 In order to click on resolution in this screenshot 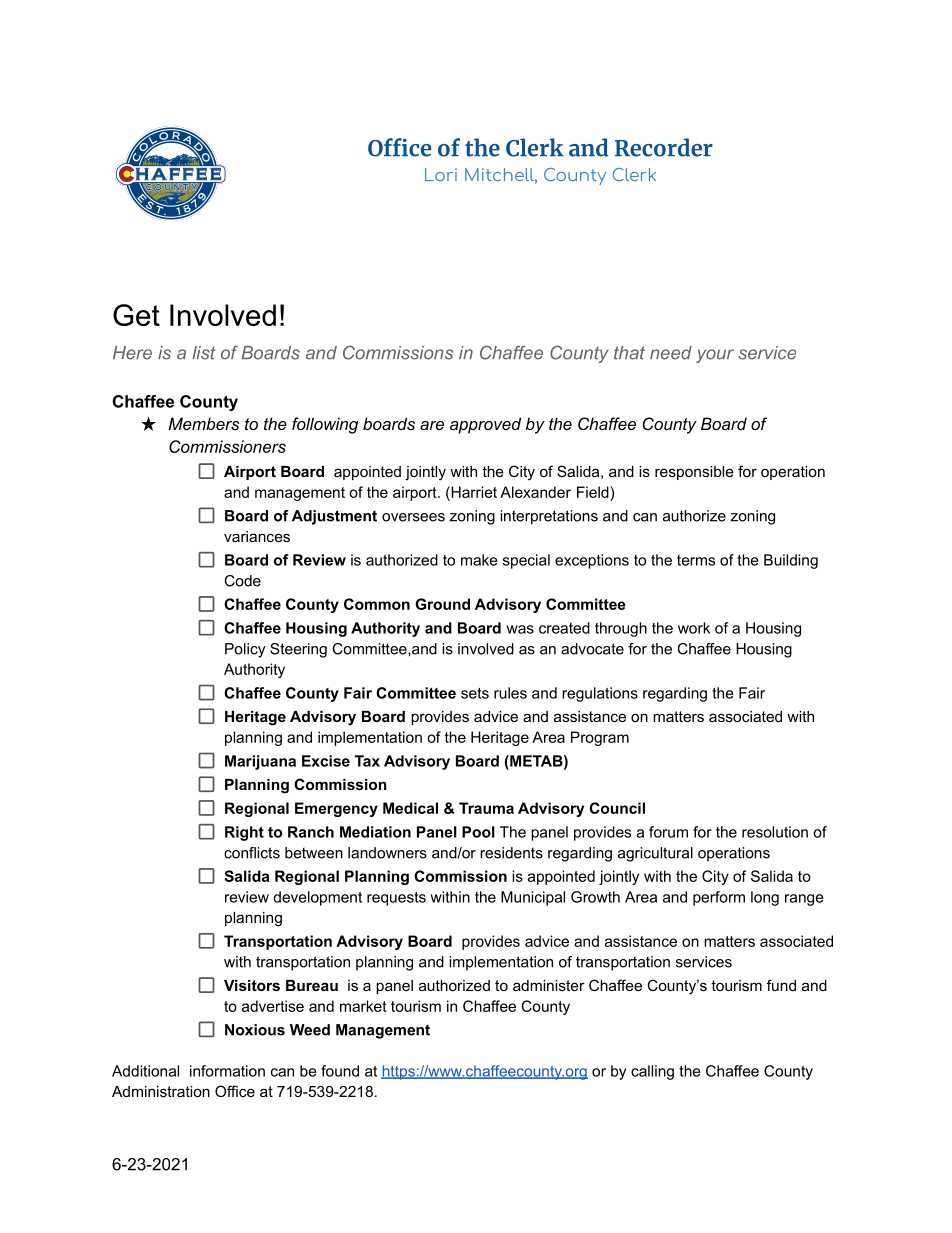, I will do `click(775, 832)`.
